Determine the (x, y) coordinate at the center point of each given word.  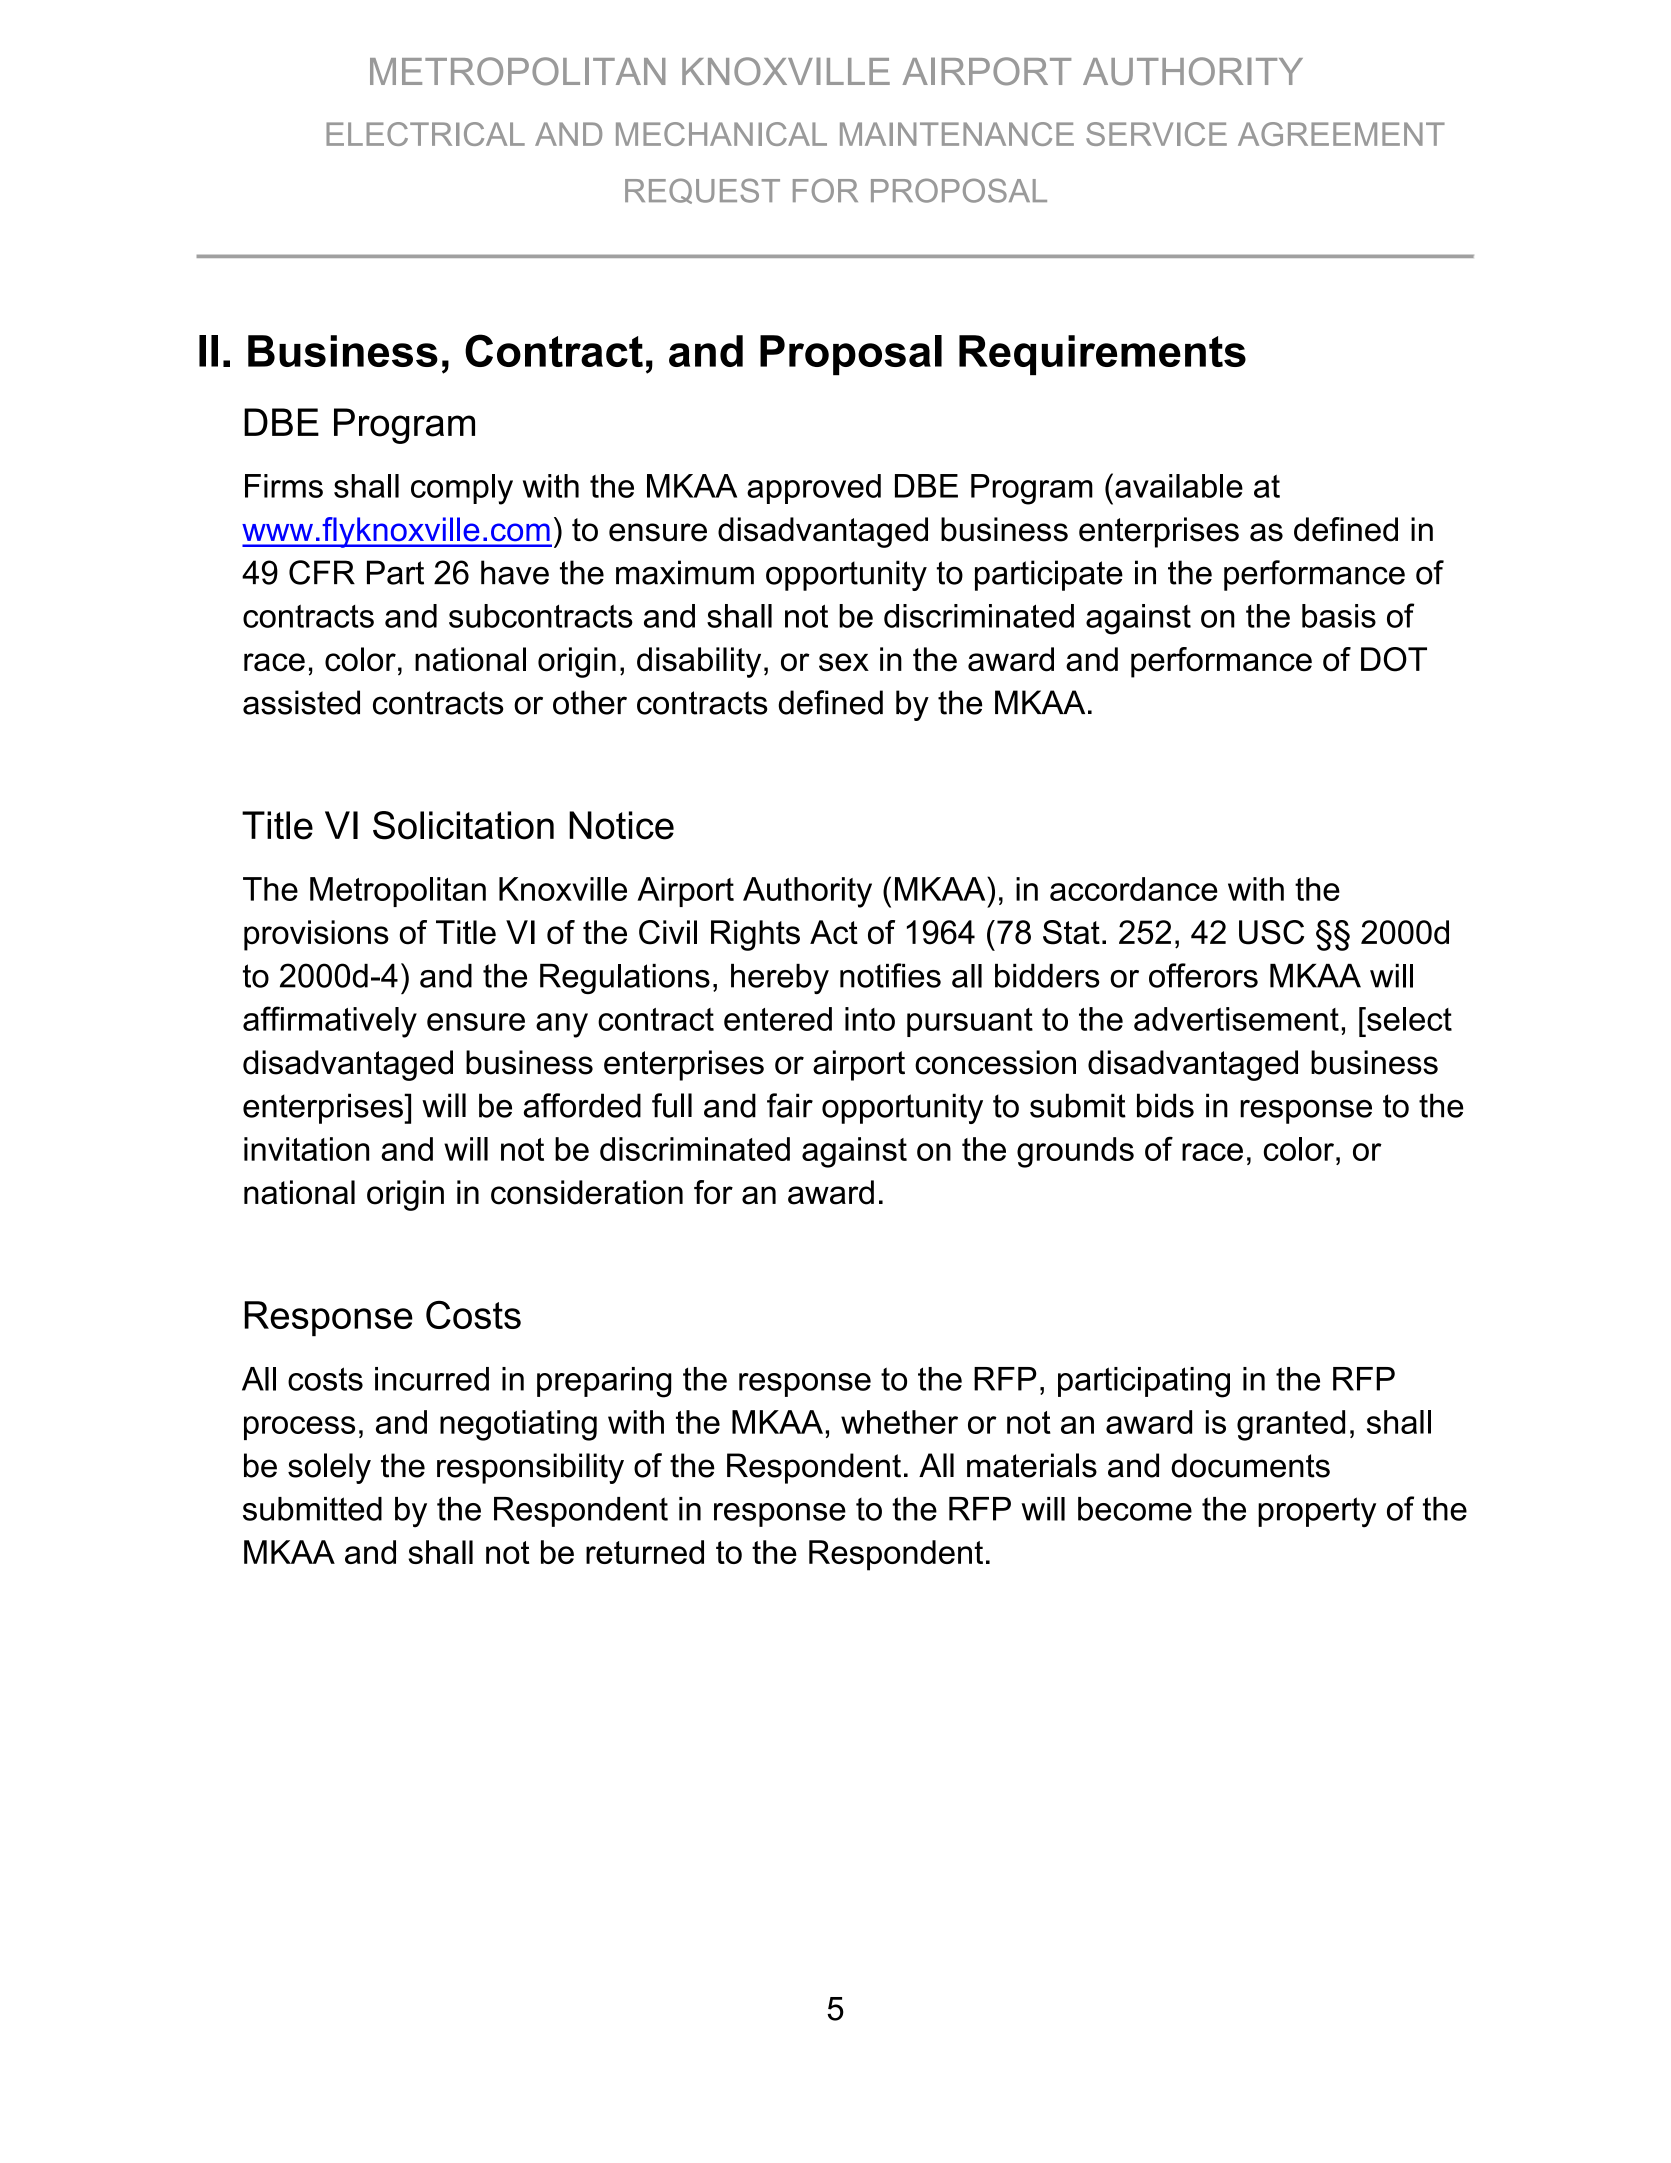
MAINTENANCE (957, 134)
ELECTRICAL (425, 134)
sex (844, 662)
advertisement (1236, 1019)
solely (329, 1468)
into (870, 1019)
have (515, 572)
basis (1339, 616)
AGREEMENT (1341, 134)
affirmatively (330, 1022)
